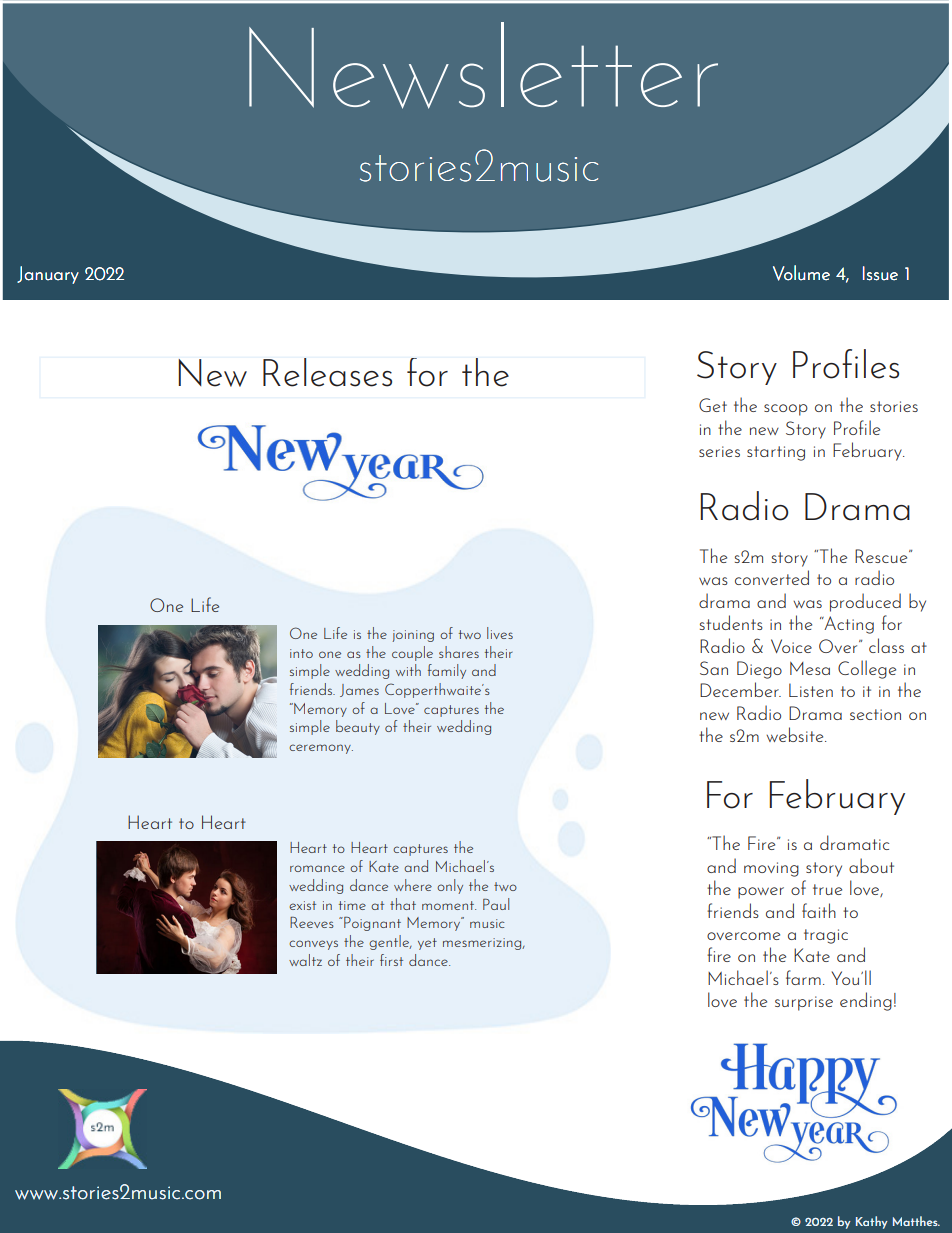  Describe the element at coordinates (391, 960) in the screenshot. I see `first` at that location.
